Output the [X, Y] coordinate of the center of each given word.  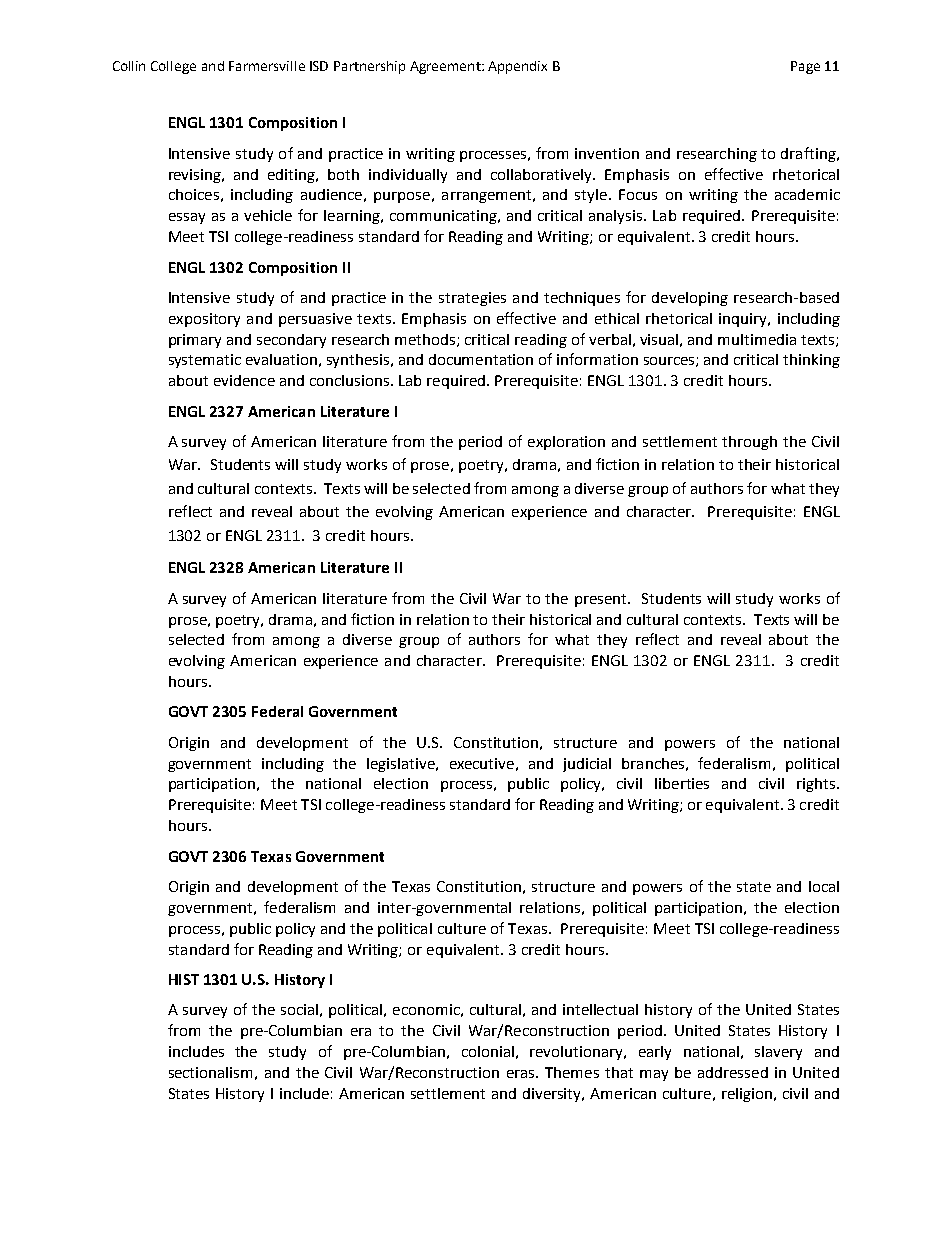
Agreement [446, 67]
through [749, 443]
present [602, 600]
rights [816, 785]
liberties [682, 783]
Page [805, 67]
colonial [488, 1051]
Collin [129, 66]
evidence [244, 380]
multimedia [757, 339]
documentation [481, 359]
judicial [587, 765]
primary [195, 341]
